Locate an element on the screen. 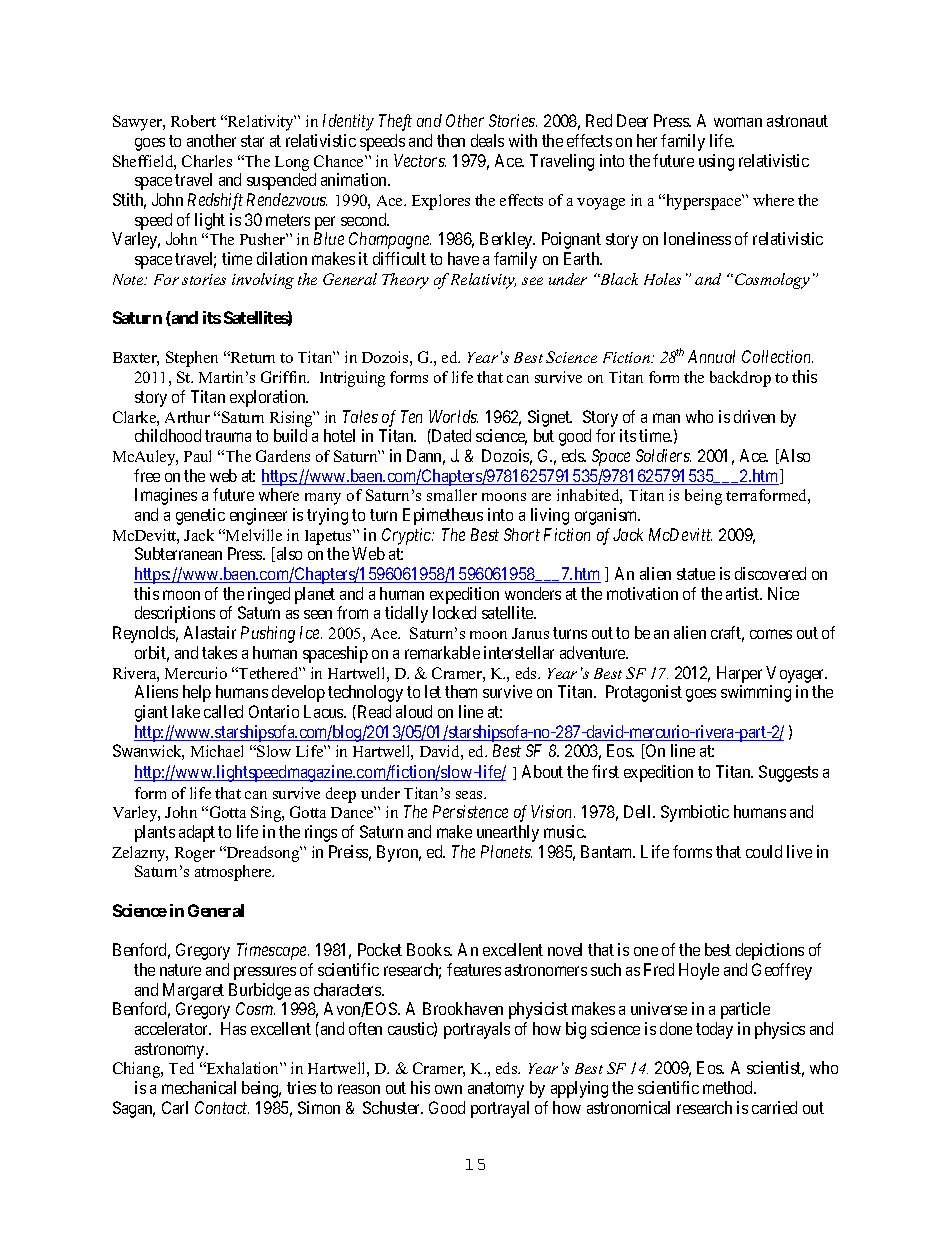 The image size is (952, 1233). method is located at coordinates (729, 1087).
